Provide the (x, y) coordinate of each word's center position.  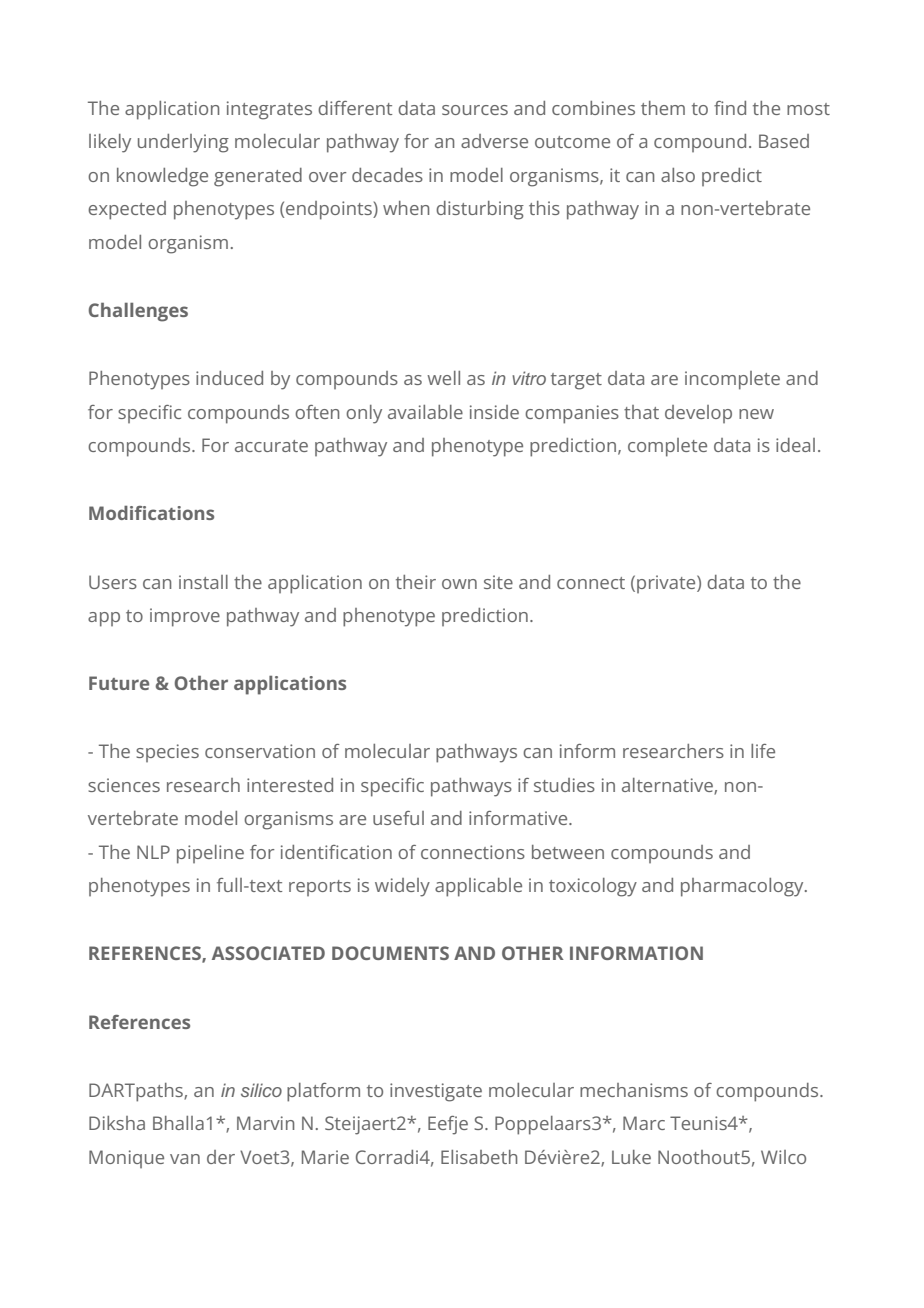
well (443, 378)
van (185, 1159)
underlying (183, 143)
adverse (494, 141)
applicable (478, 887)
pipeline (210, 854)
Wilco (783, 1157)
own (459, 584)
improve (185, 617)
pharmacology (743, 887)
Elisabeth (479, 1157)
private (667, 584)
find (730, 108)
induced (229, 378)
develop (698, 414)
